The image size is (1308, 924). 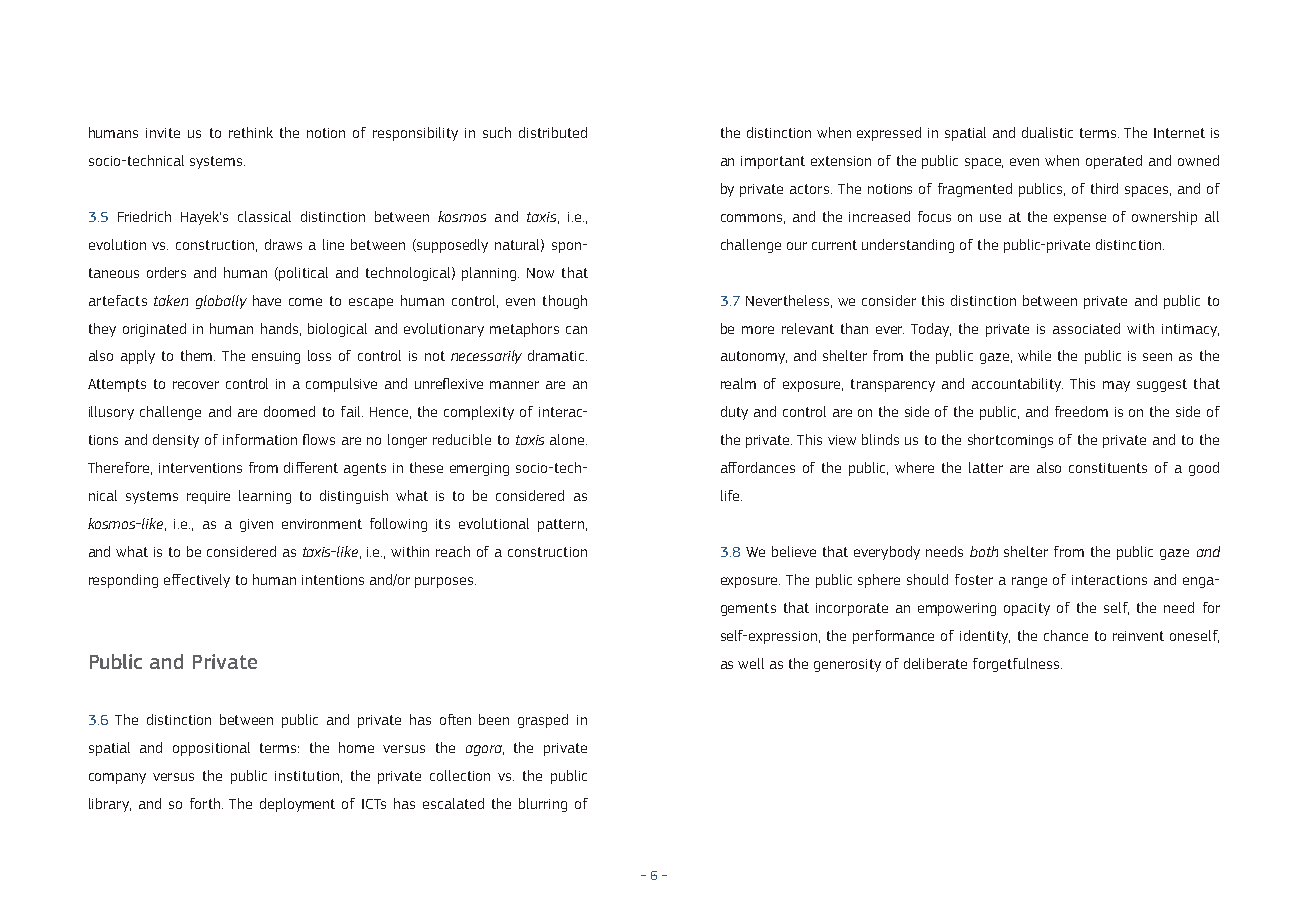 What do you see at coordinates (206, 803) in the screenshot?
I see `forth` at bounding box center [206, 803].
